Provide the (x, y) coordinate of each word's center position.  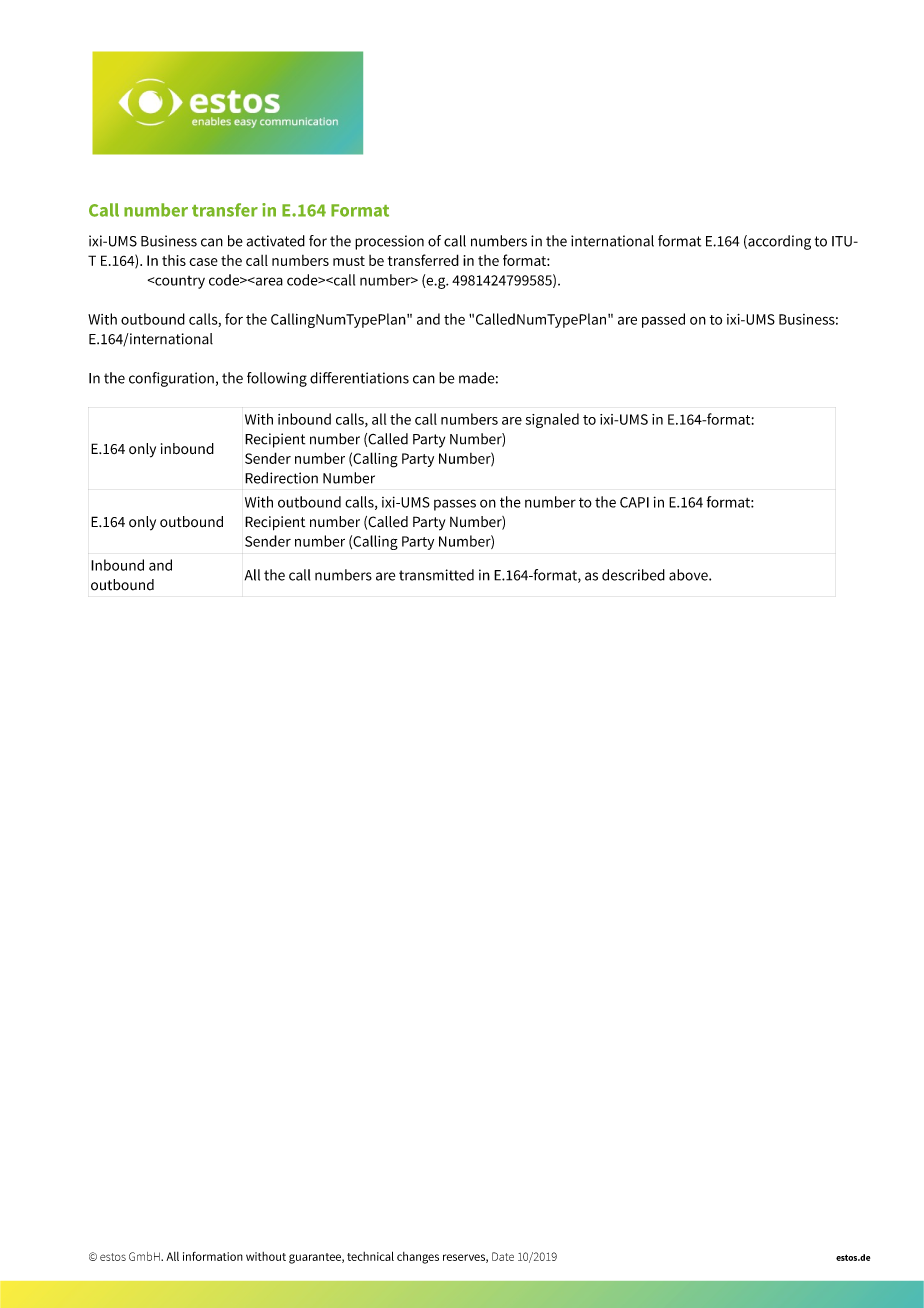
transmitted (436, 575)
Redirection (281, 478)
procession (389, 242)
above (689, 575)
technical (370, 1256)
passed (663, 320)
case (203, 262)
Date (503, 1256)
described (633, 575)
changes (418, 1258)
